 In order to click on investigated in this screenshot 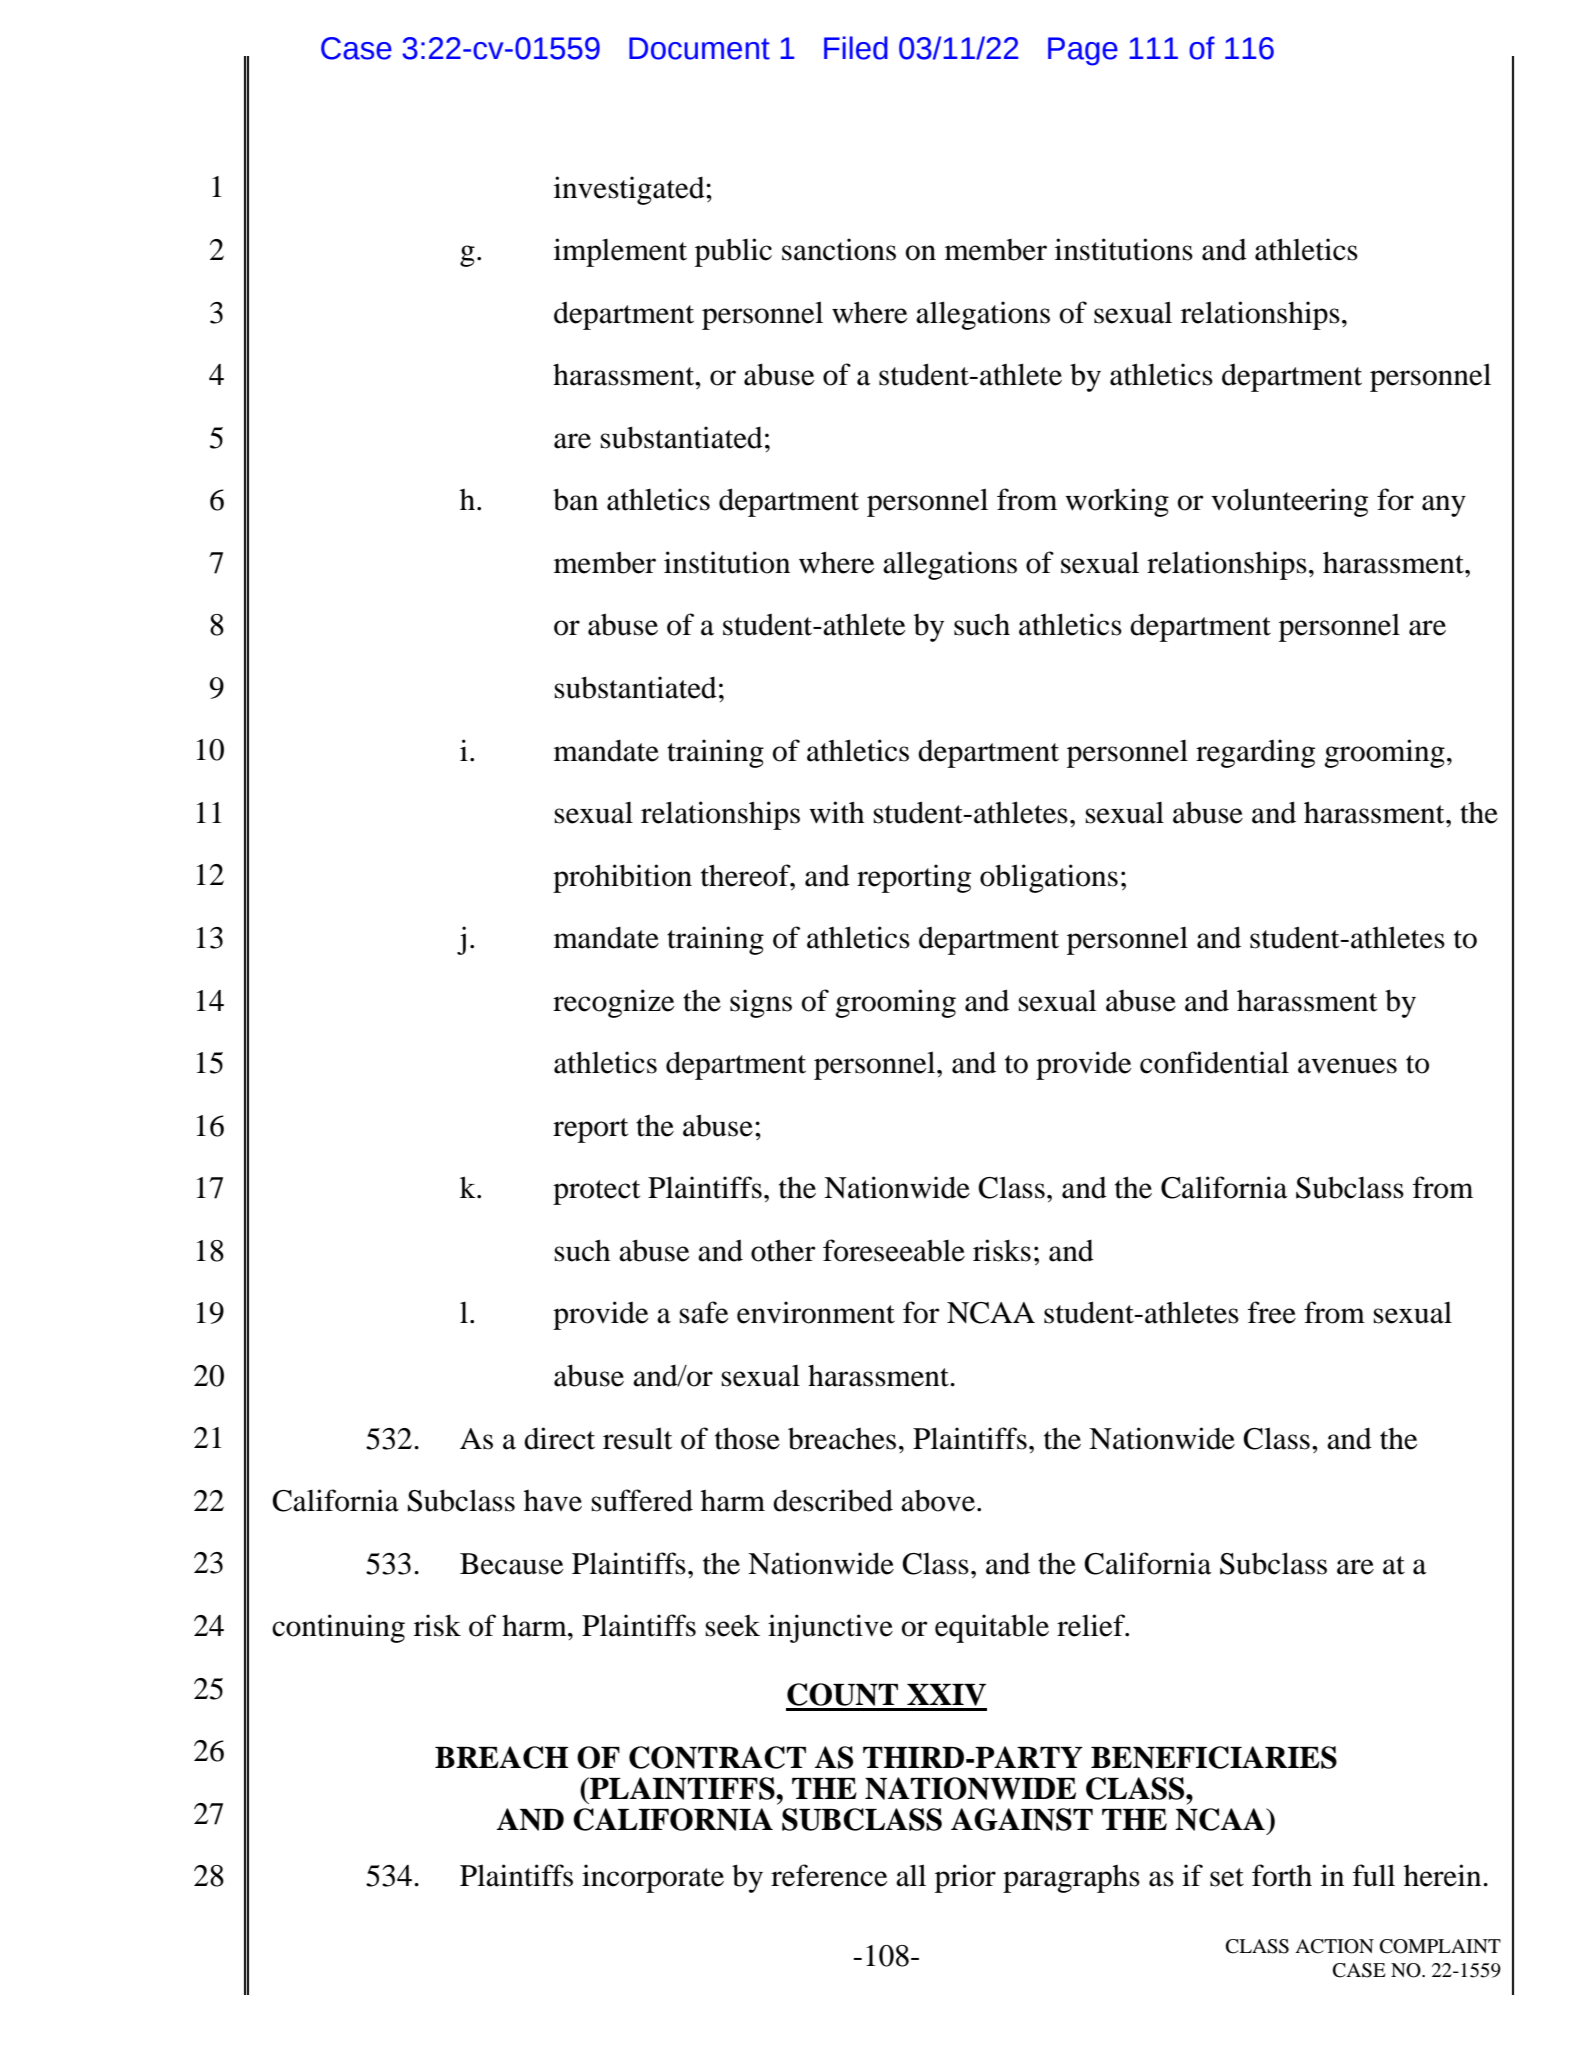, I will do `click(630, 190)`.
